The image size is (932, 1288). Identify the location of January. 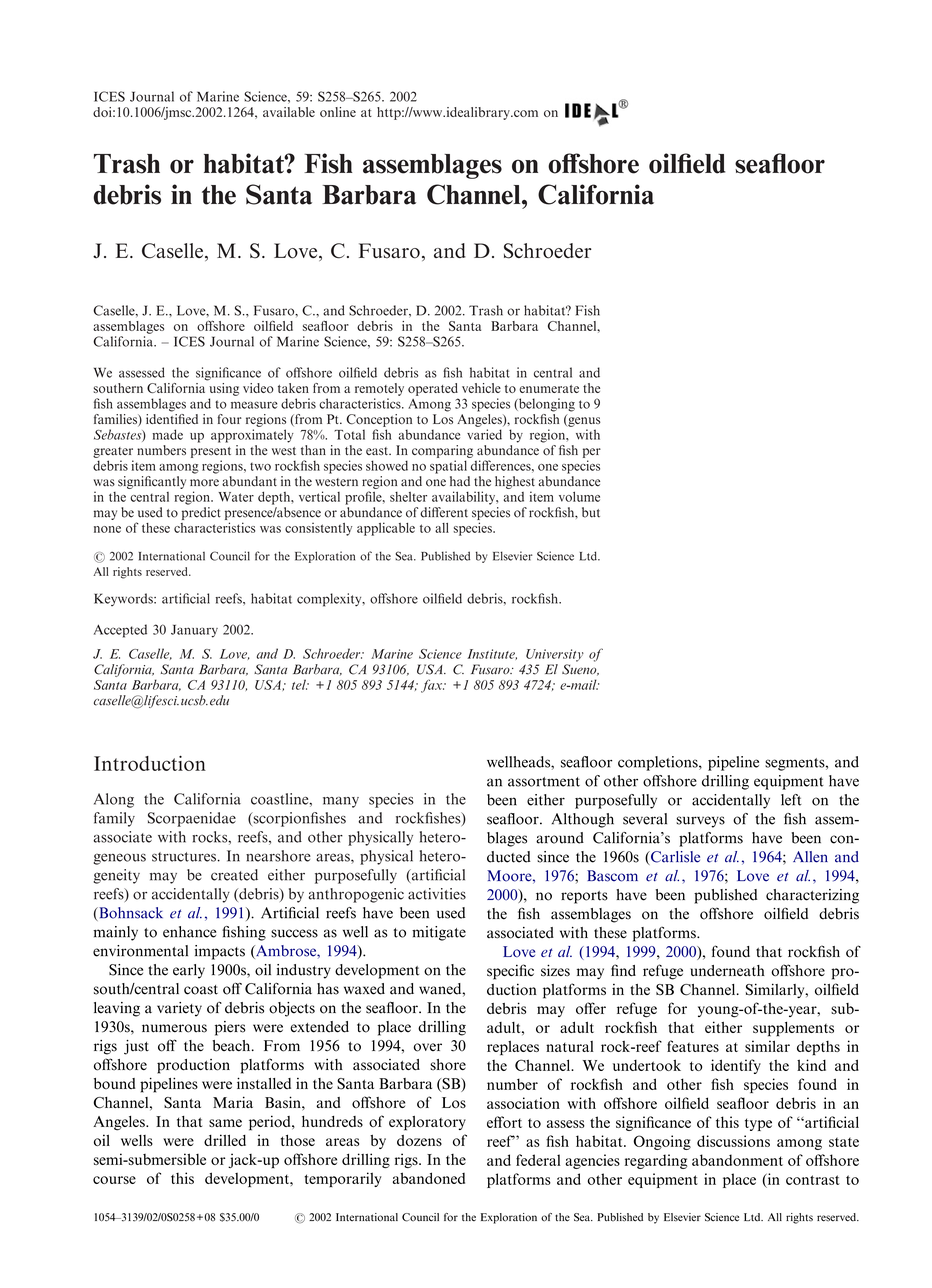
(194, 631).
